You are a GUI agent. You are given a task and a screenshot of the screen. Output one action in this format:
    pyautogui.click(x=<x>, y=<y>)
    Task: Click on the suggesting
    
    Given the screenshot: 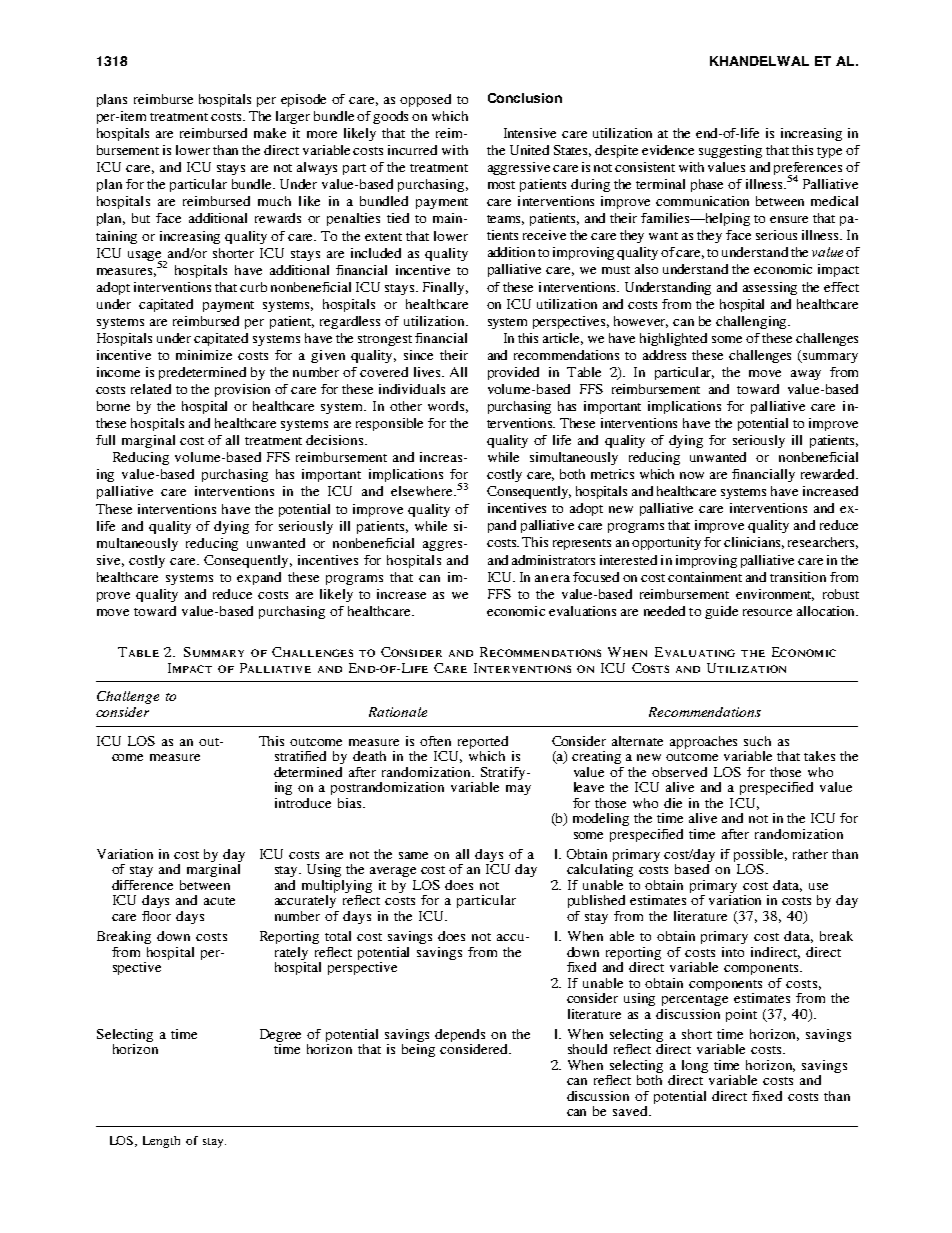 What is the action you would take?
    pyautogui.click(x=730, y=151)
